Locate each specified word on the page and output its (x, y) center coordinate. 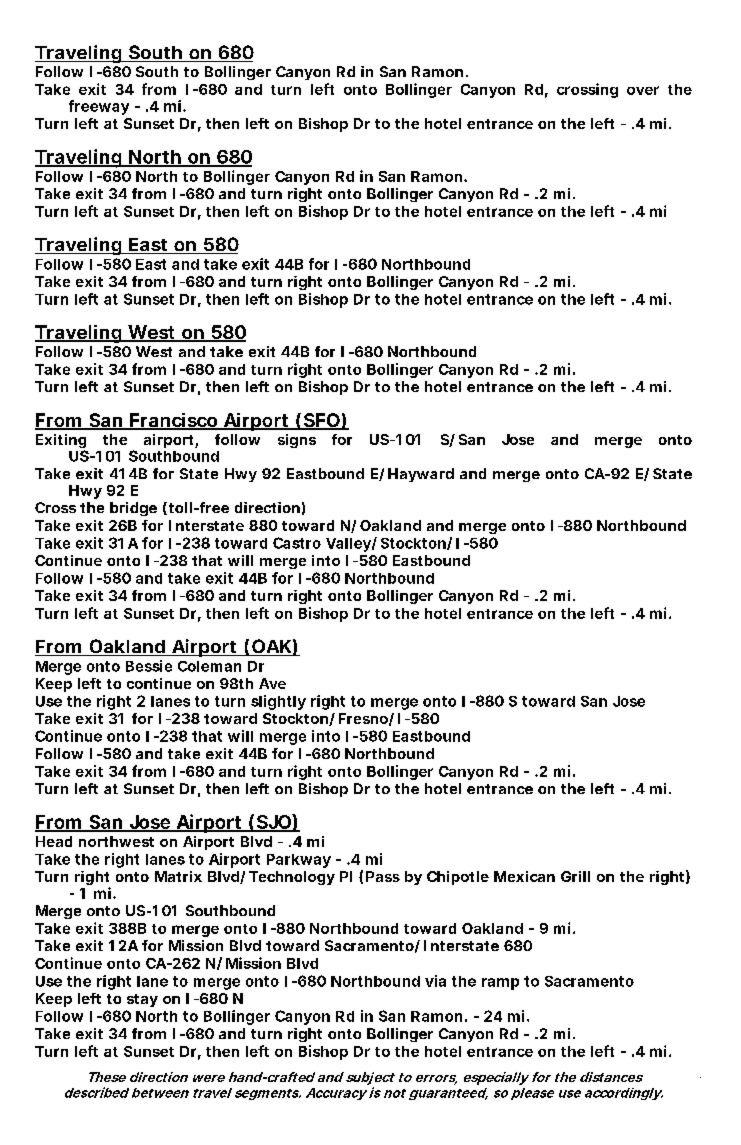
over (643, 90)
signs (297, 441)
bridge (133, 509)
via (435, 981)
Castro (297, 543)
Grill (575, 876)
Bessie (149, 666)
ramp (500, 984)
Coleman (209, 666)
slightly (278, 702)
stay (142, 1000)
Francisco (175, 421)
